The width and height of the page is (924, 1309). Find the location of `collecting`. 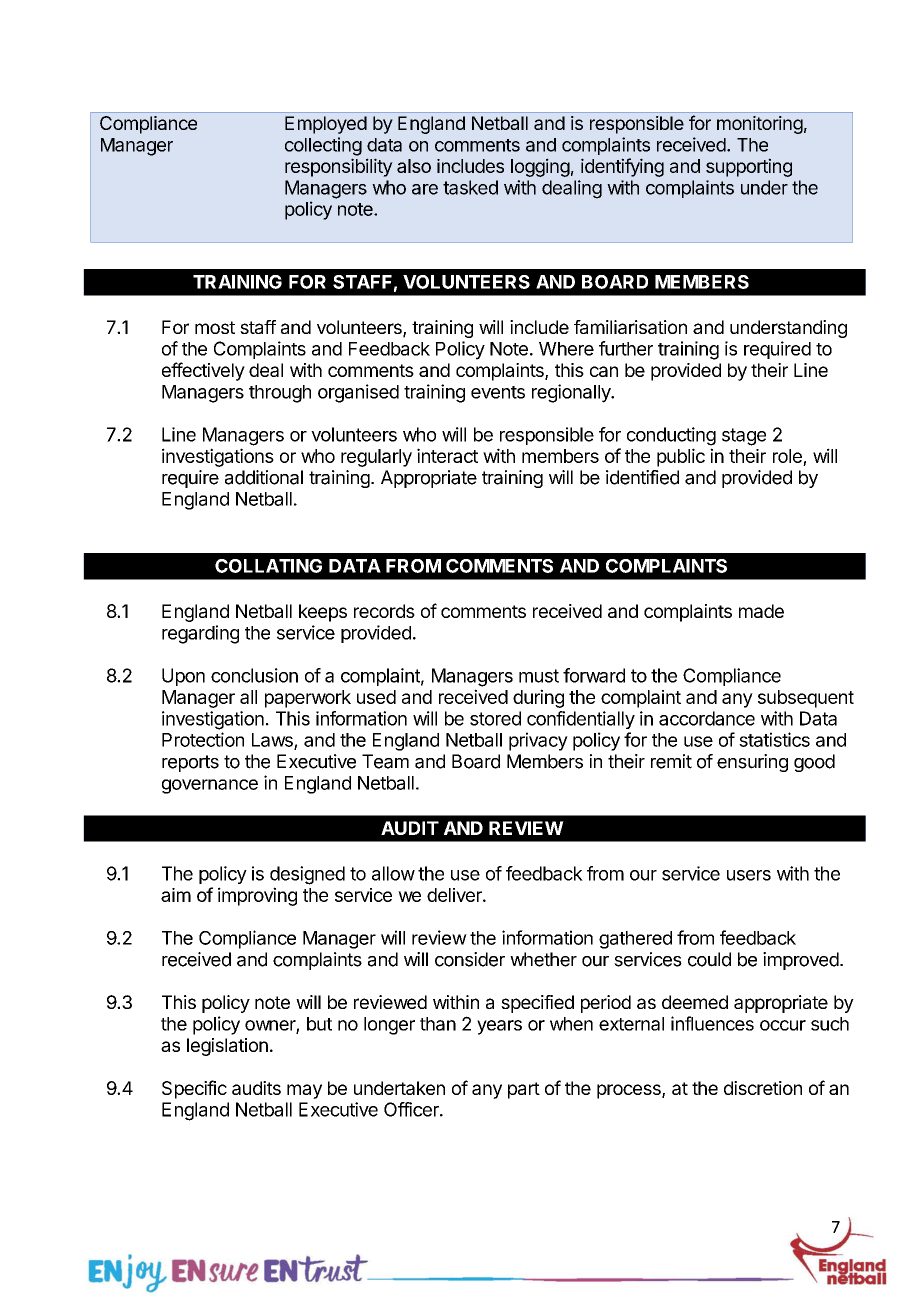

collecting is located at coordinates (323, 146).
